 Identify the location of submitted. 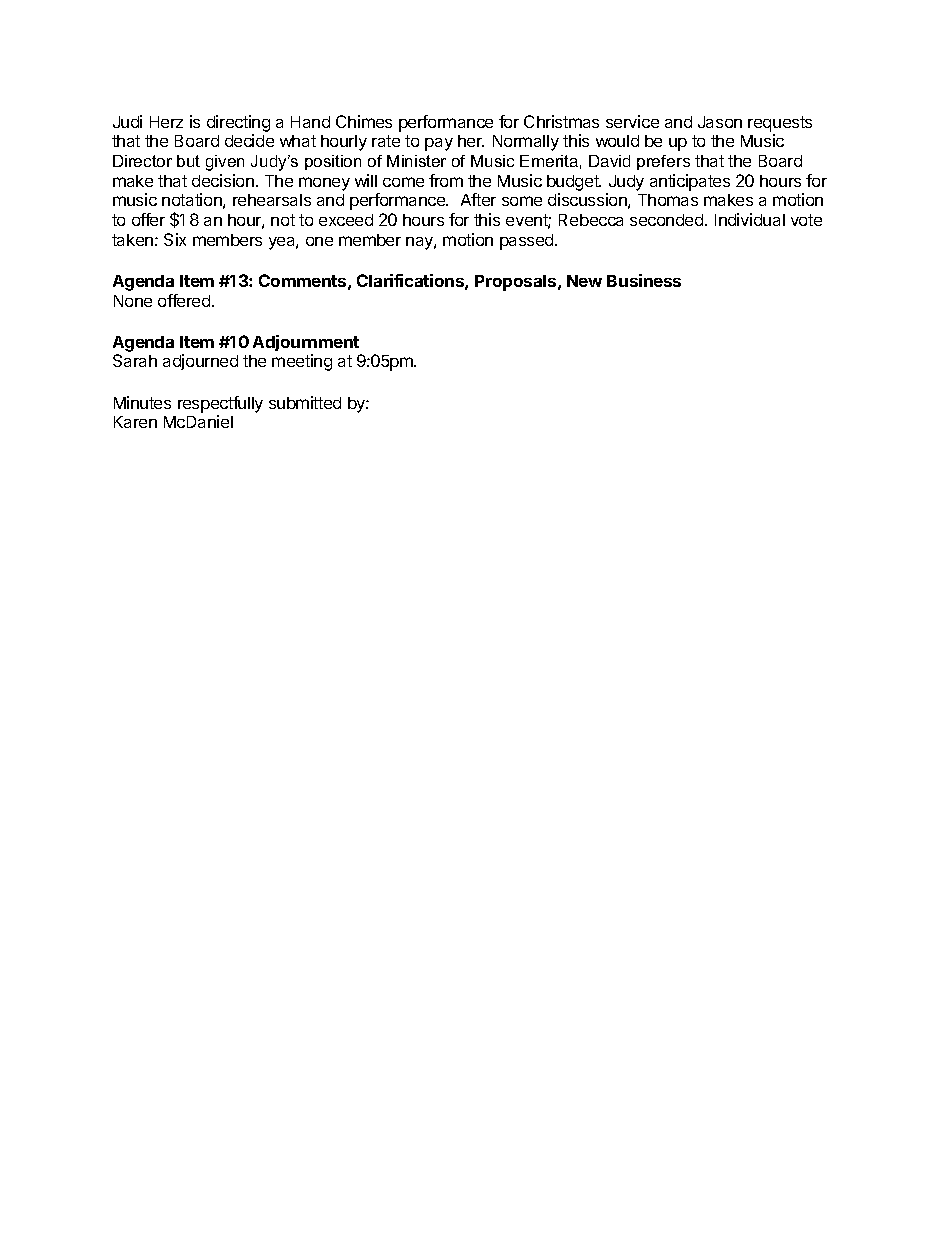
(305, 402).
